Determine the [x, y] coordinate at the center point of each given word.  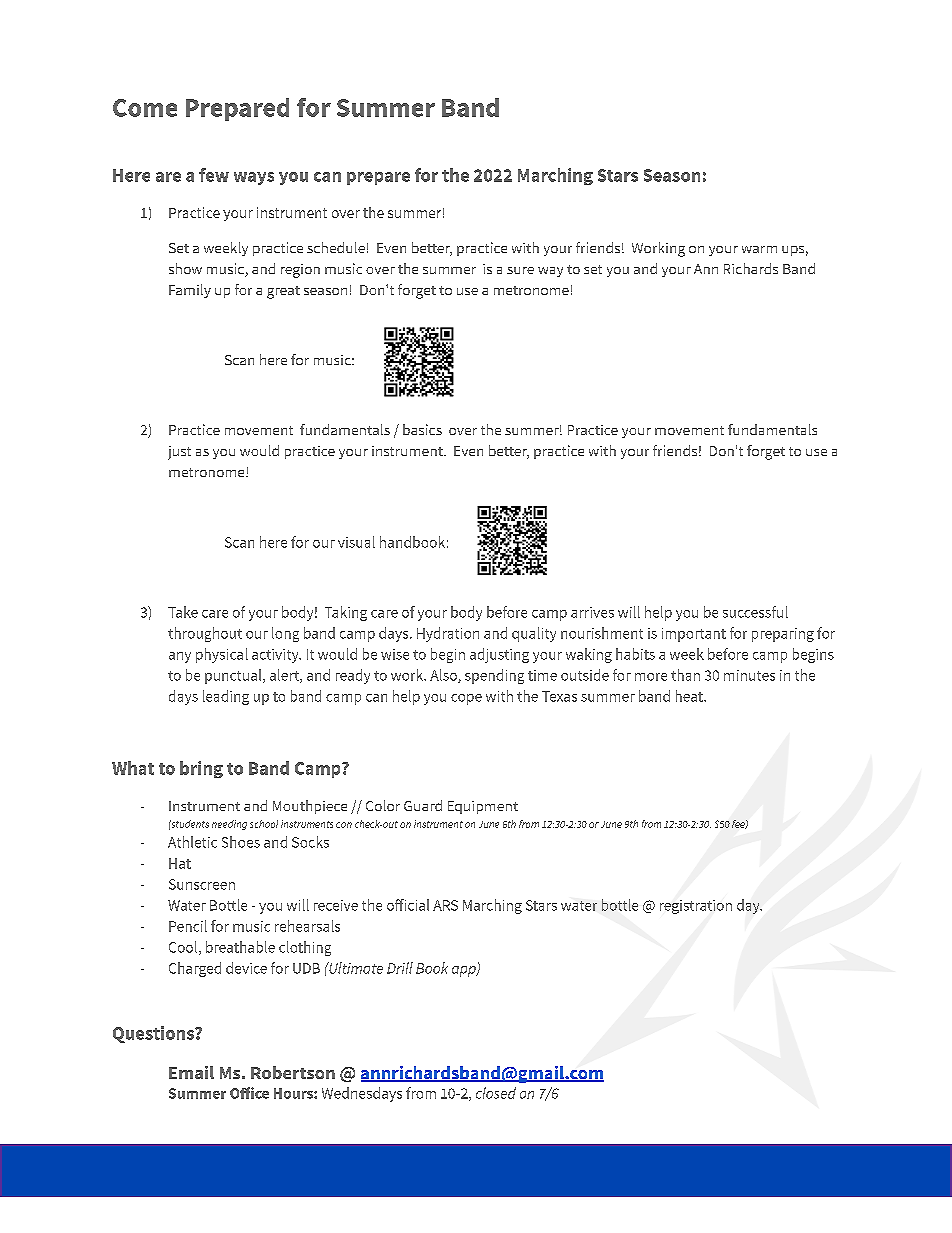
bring [201, 769]
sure [520, 270]
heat [690, 696]
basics [422, 429]
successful [755, 612]
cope [466, 699]
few [214, 175]
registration [696, 907]
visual [356, 542]
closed [496, 1093]
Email [191, 1072]
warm [759, 249]
